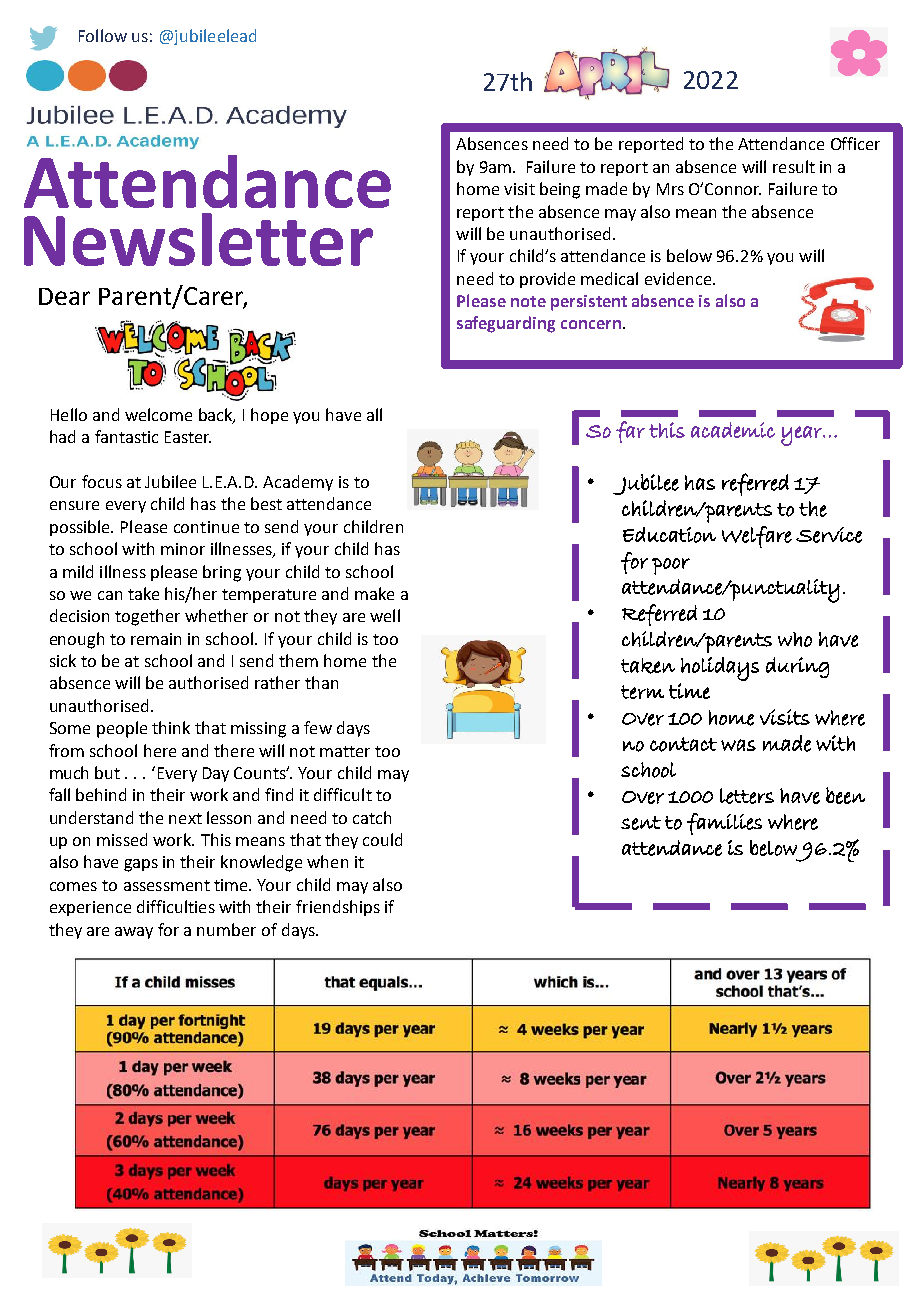 Image resolution: width=924 pixels, height=1308 pixels. Describe the element at coordinates (724, 824) in the document. I see `families` at that location.
